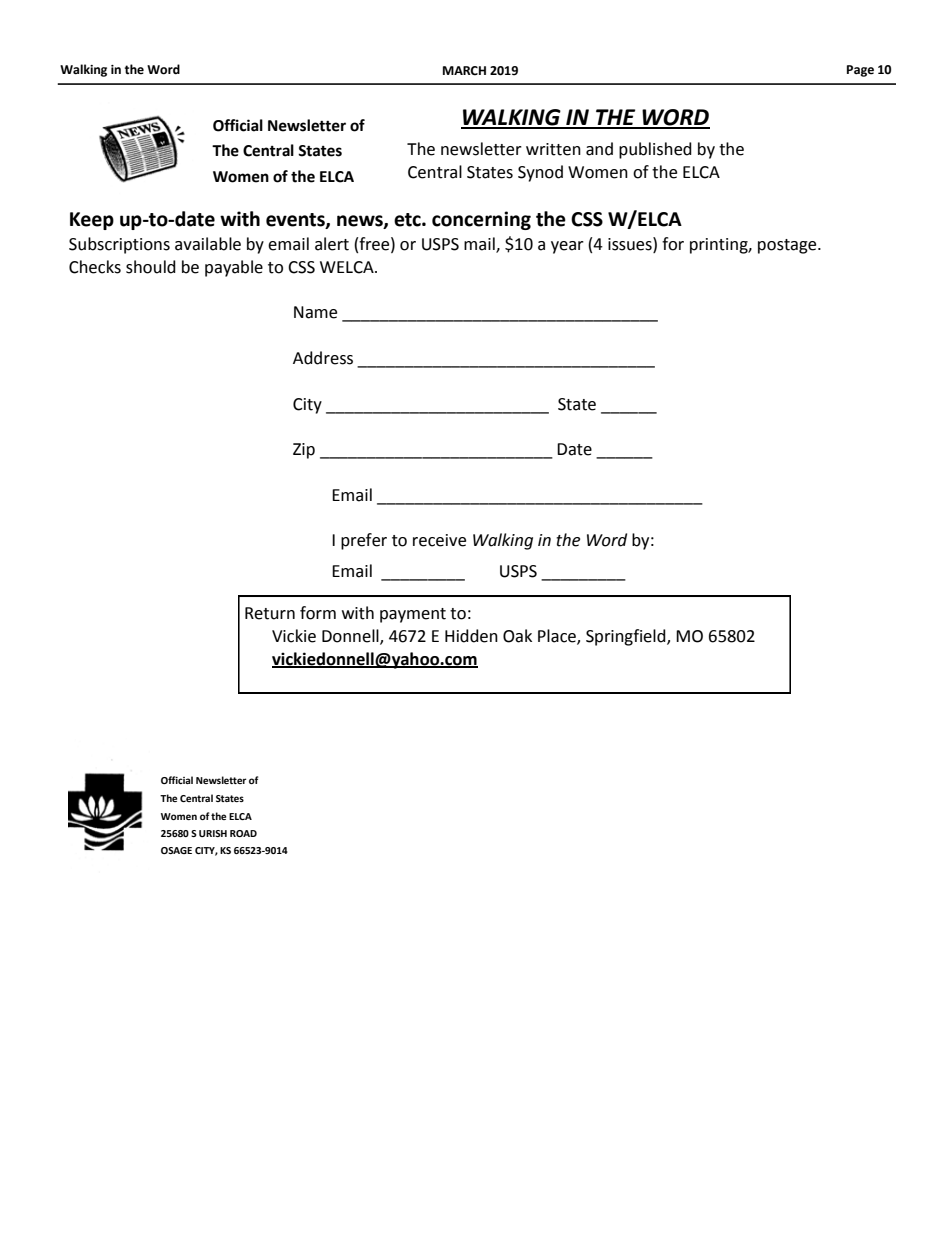  Describe the element at coordinates (439, 540) in the screenshot. I see `receive` at that location.
